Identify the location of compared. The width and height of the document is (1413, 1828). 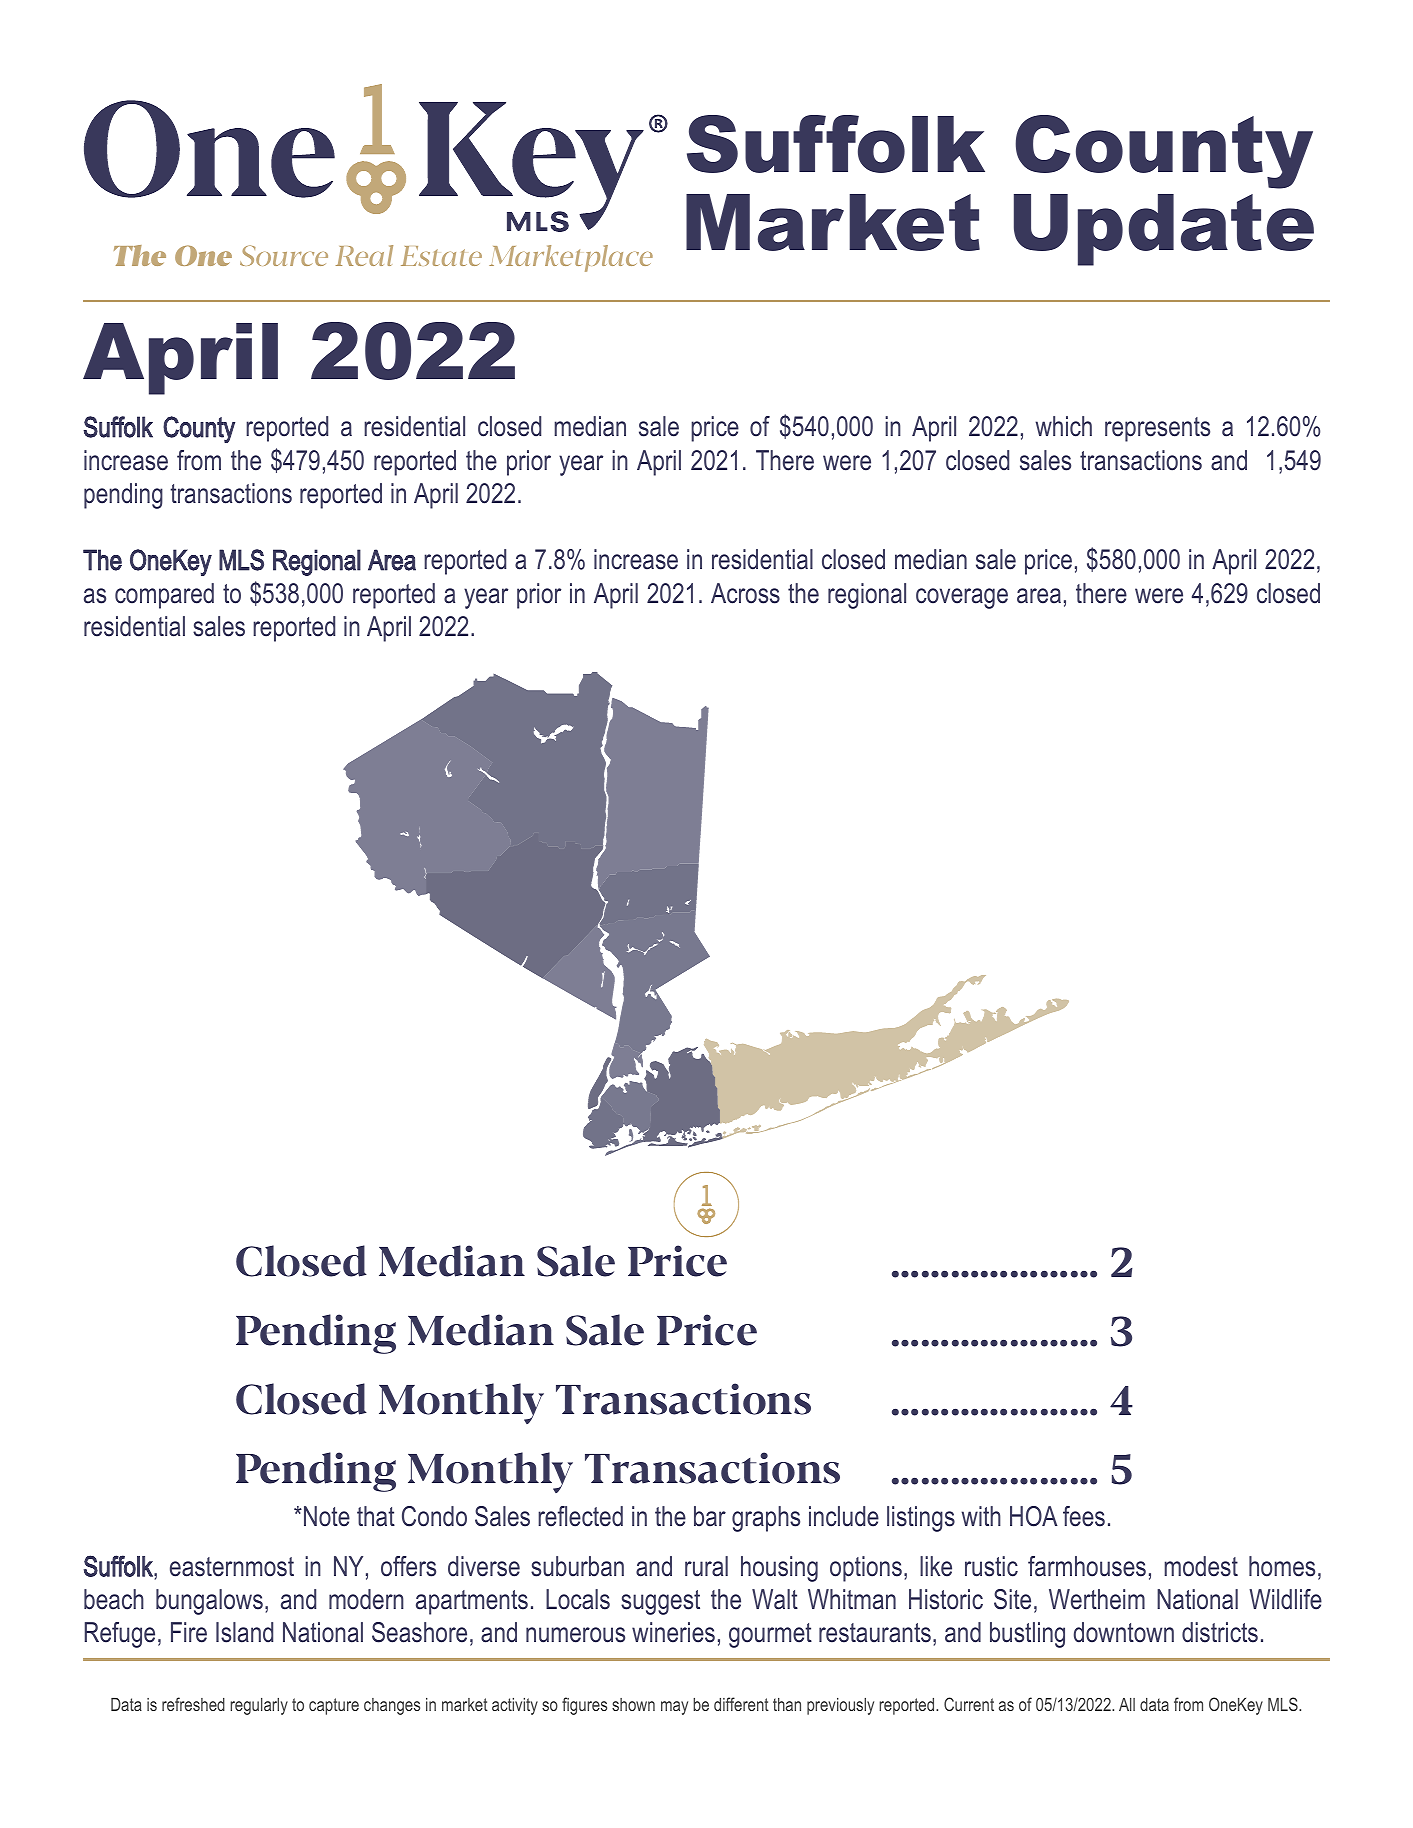
(164, 596).
